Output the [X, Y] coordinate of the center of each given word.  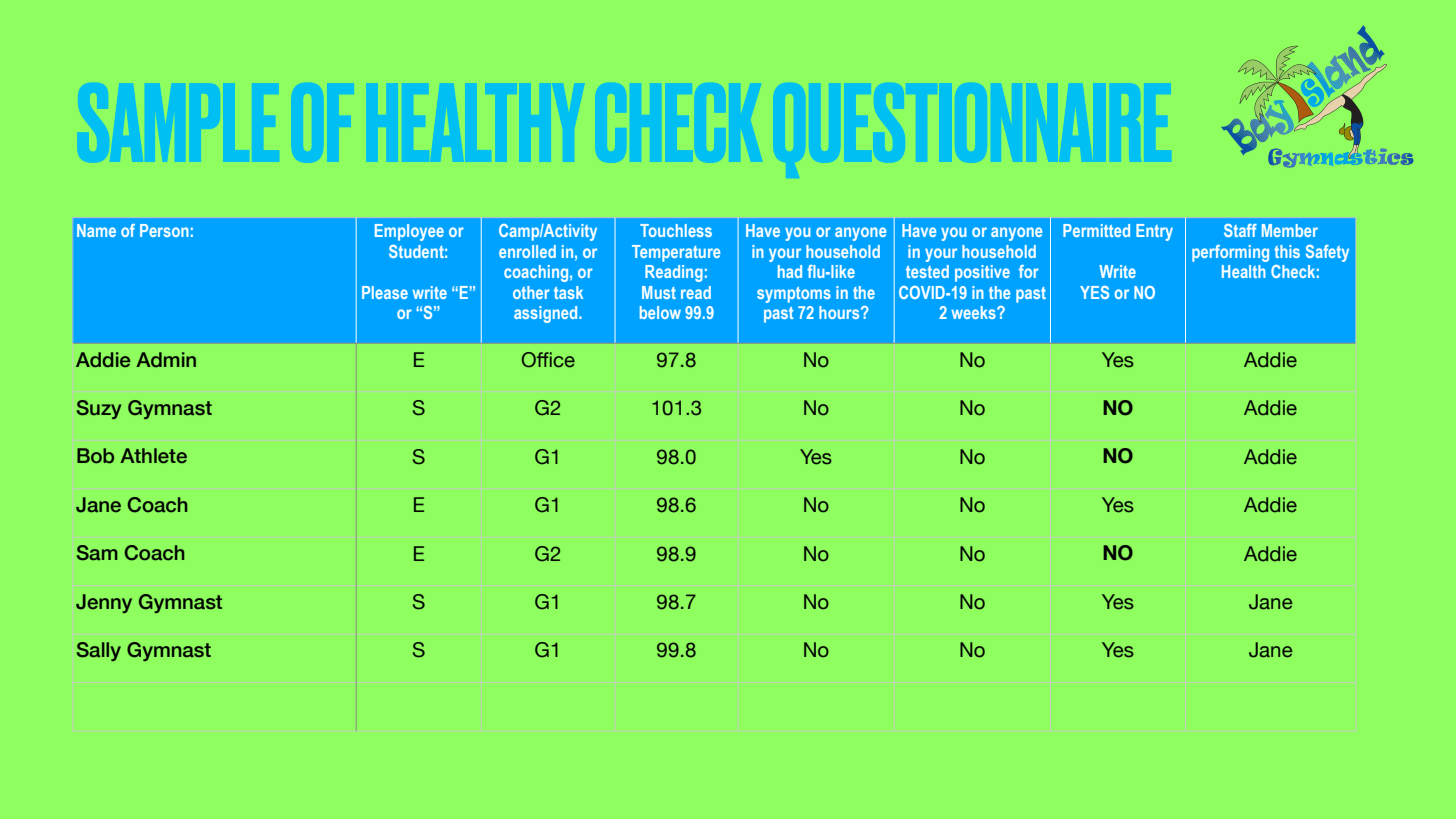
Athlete [153, 456]
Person [164, 230]
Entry [1154, 232]
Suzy [99, 409]
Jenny [104, 603]
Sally [99, 651]
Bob [95, 456]
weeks [975, 312]
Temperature [676, 253]
